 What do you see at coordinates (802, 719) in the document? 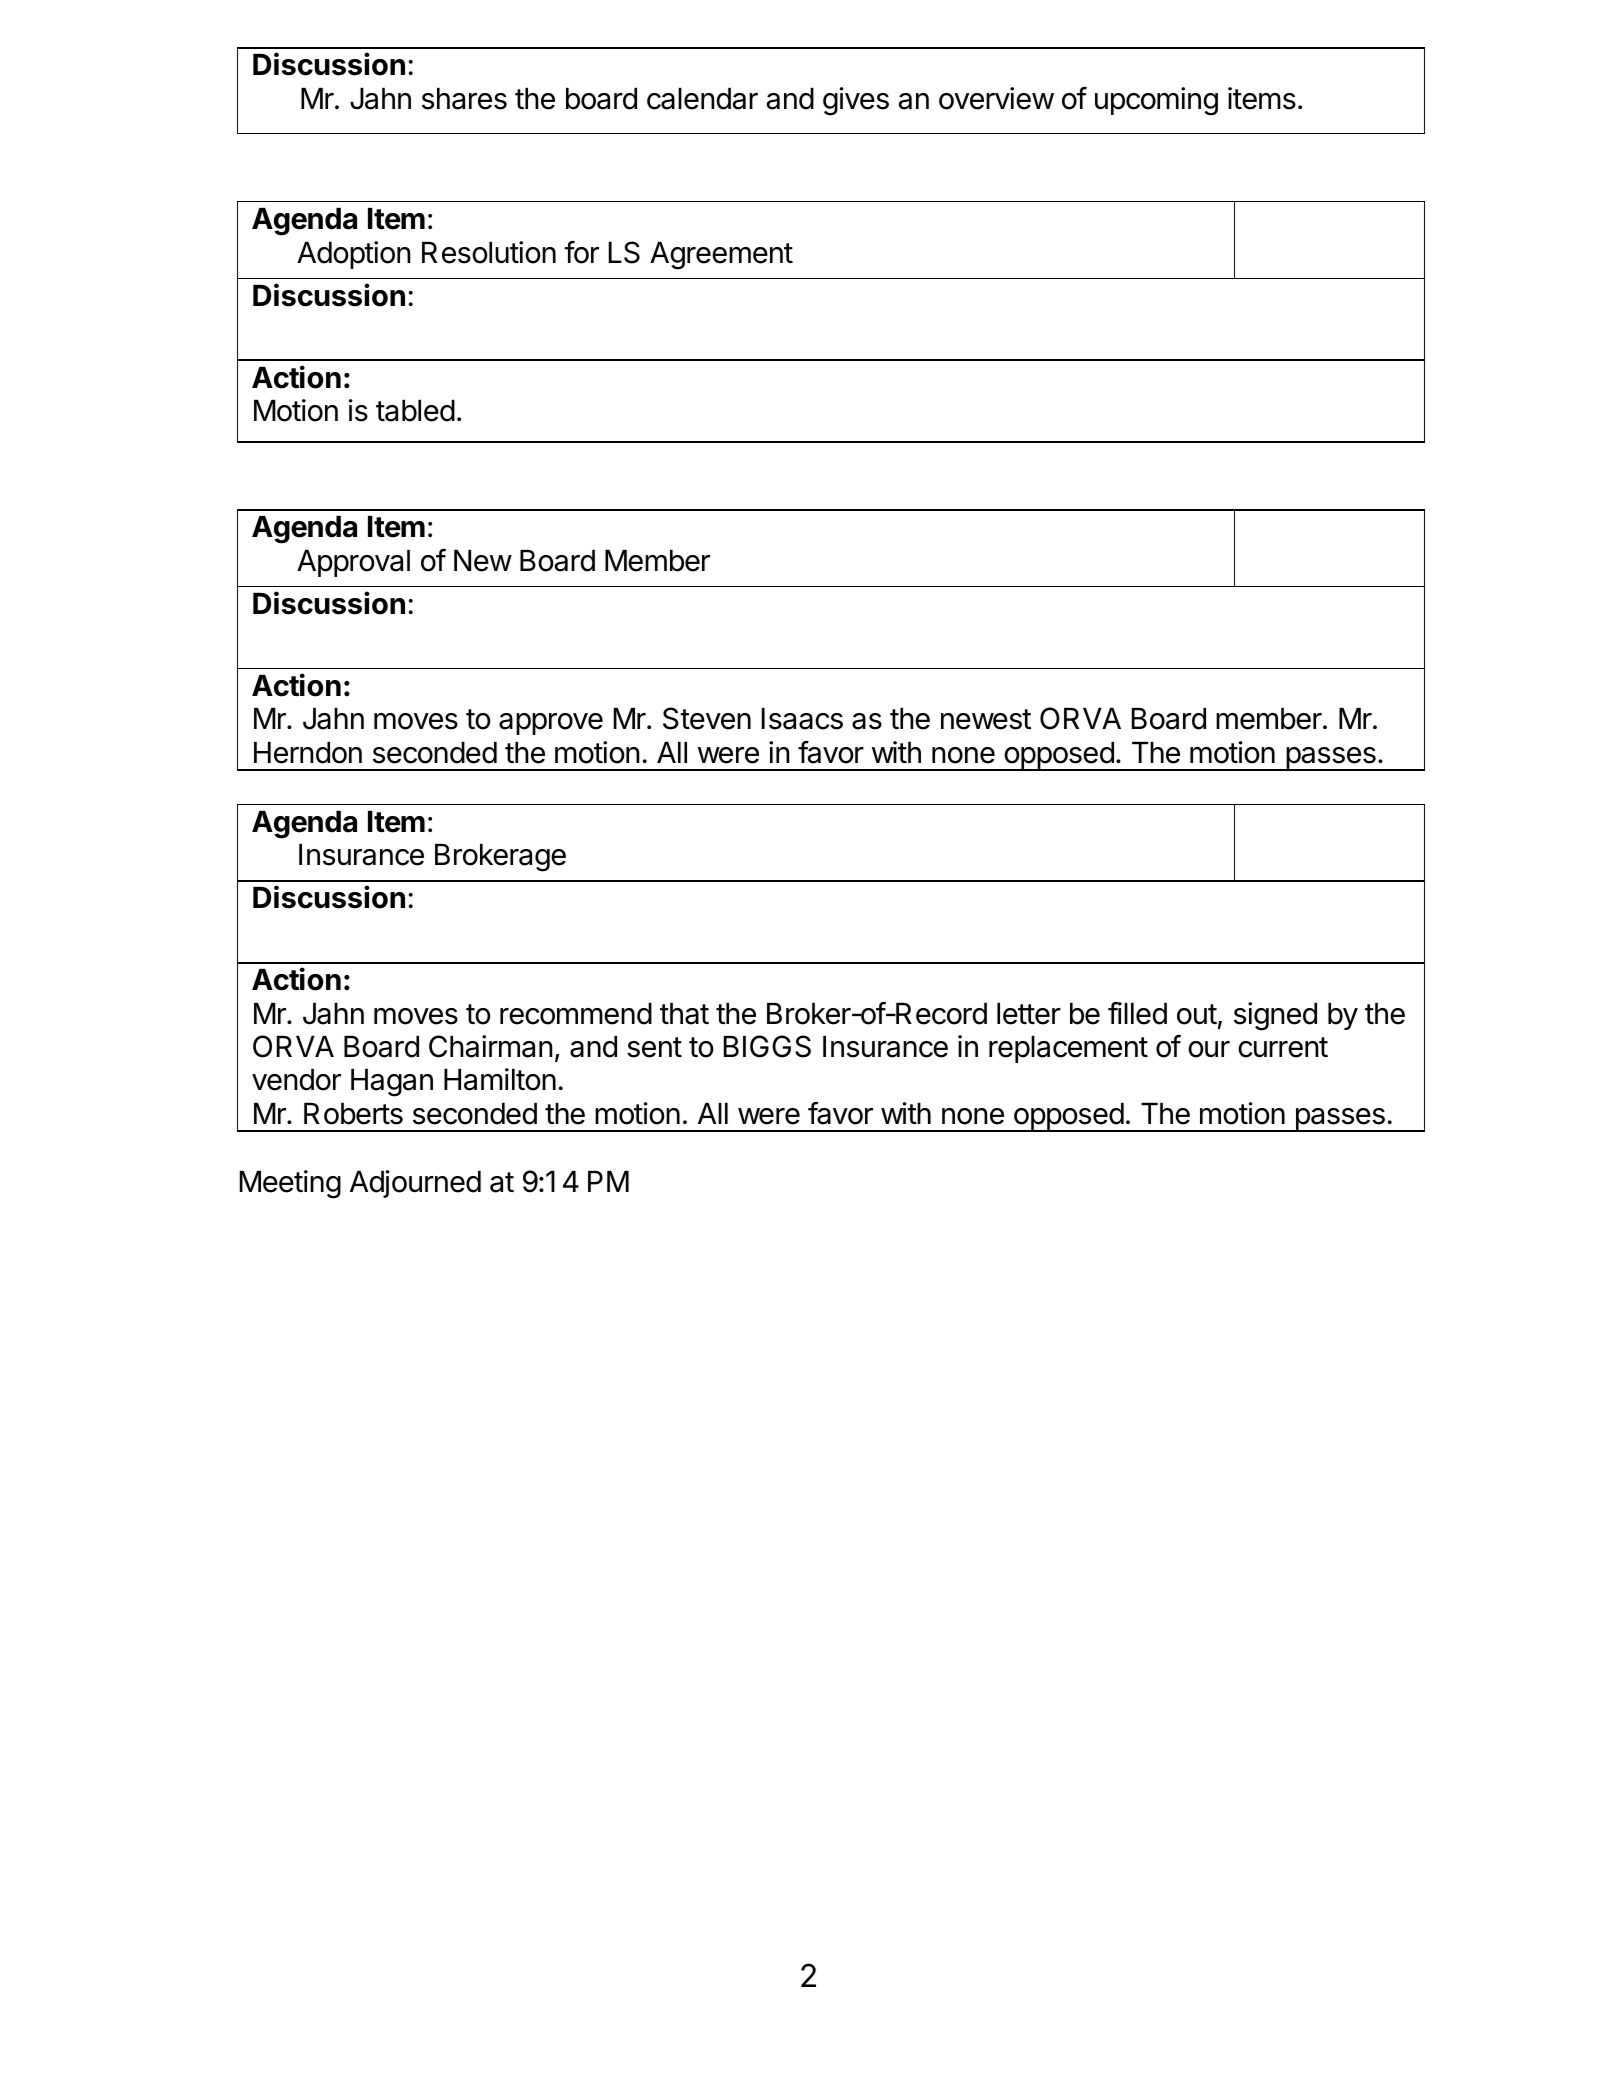
I see `Isaacs` at bounding box center [802, 719].
